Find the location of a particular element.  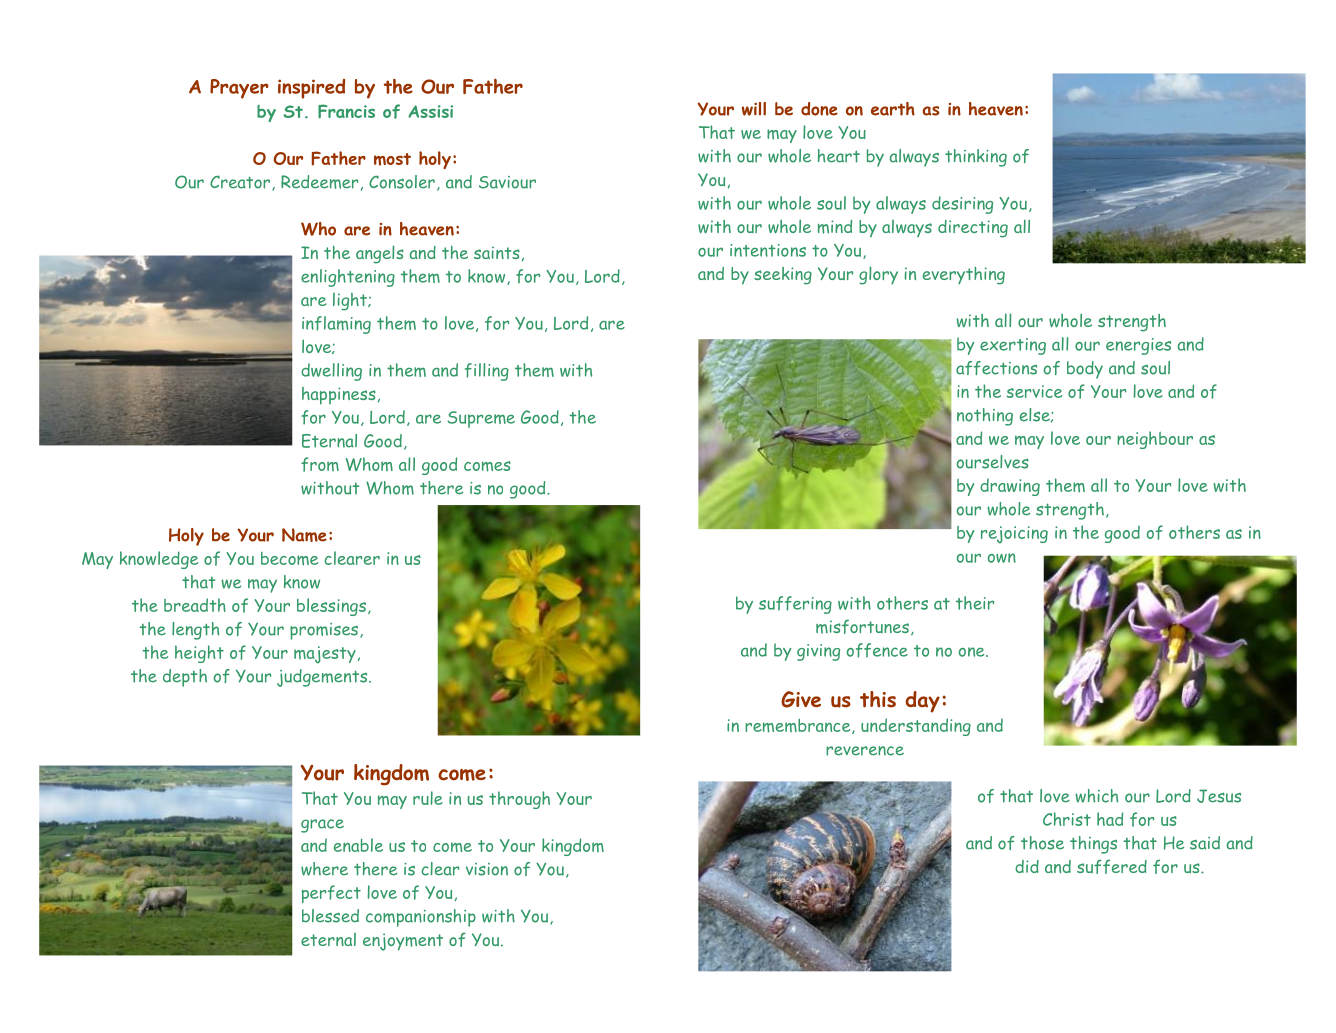

will is located at coordinates (754, 109).
